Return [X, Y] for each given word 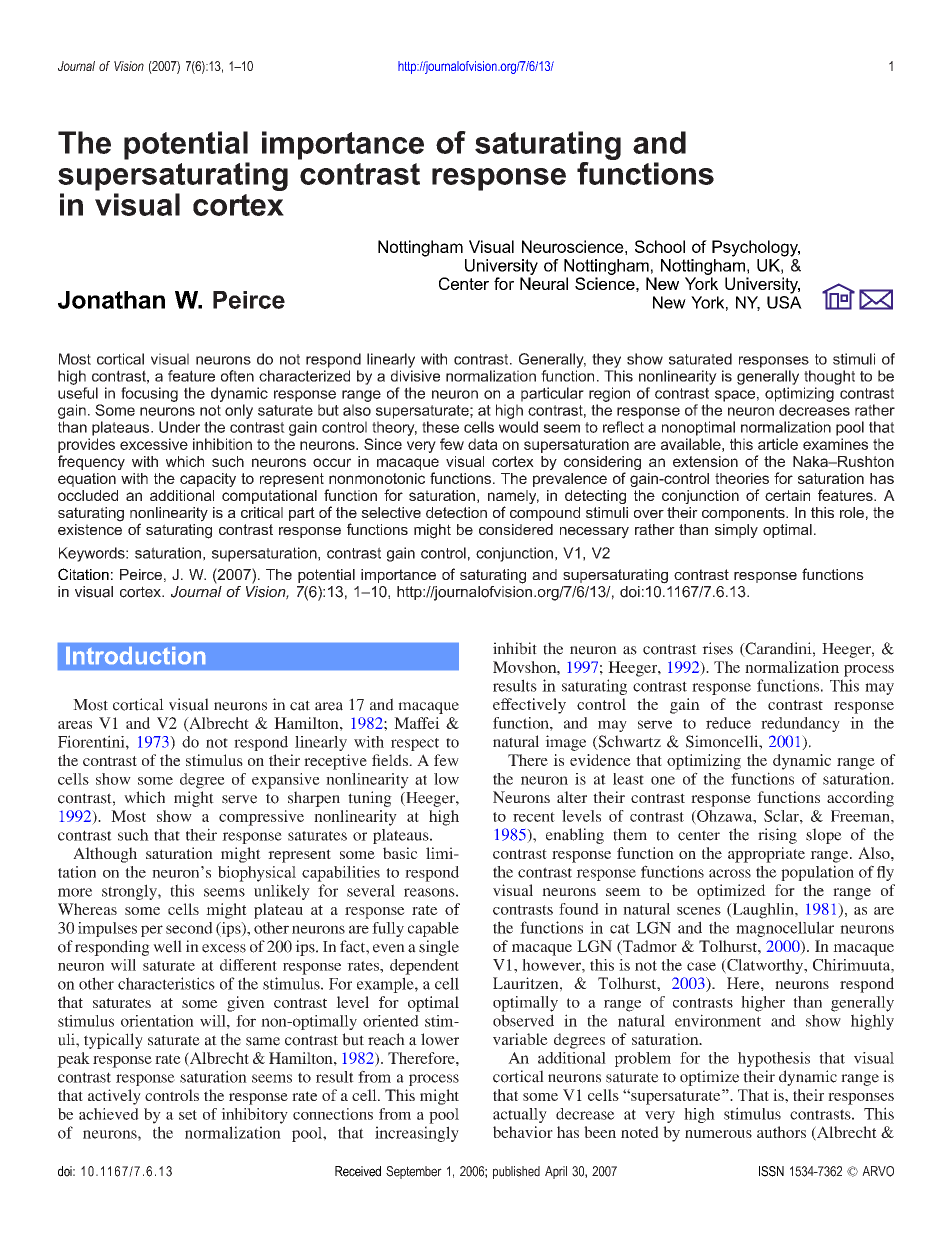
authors [781, 1132]
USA [784, 302]
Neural [544, 283]
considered [516, 529]
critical [262, 512]
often [237, 376]
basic [400, 853]
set [188, 1115]
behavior [523, 1132]
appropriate [766, 855]
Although [105, 855]
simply [736, 531]
